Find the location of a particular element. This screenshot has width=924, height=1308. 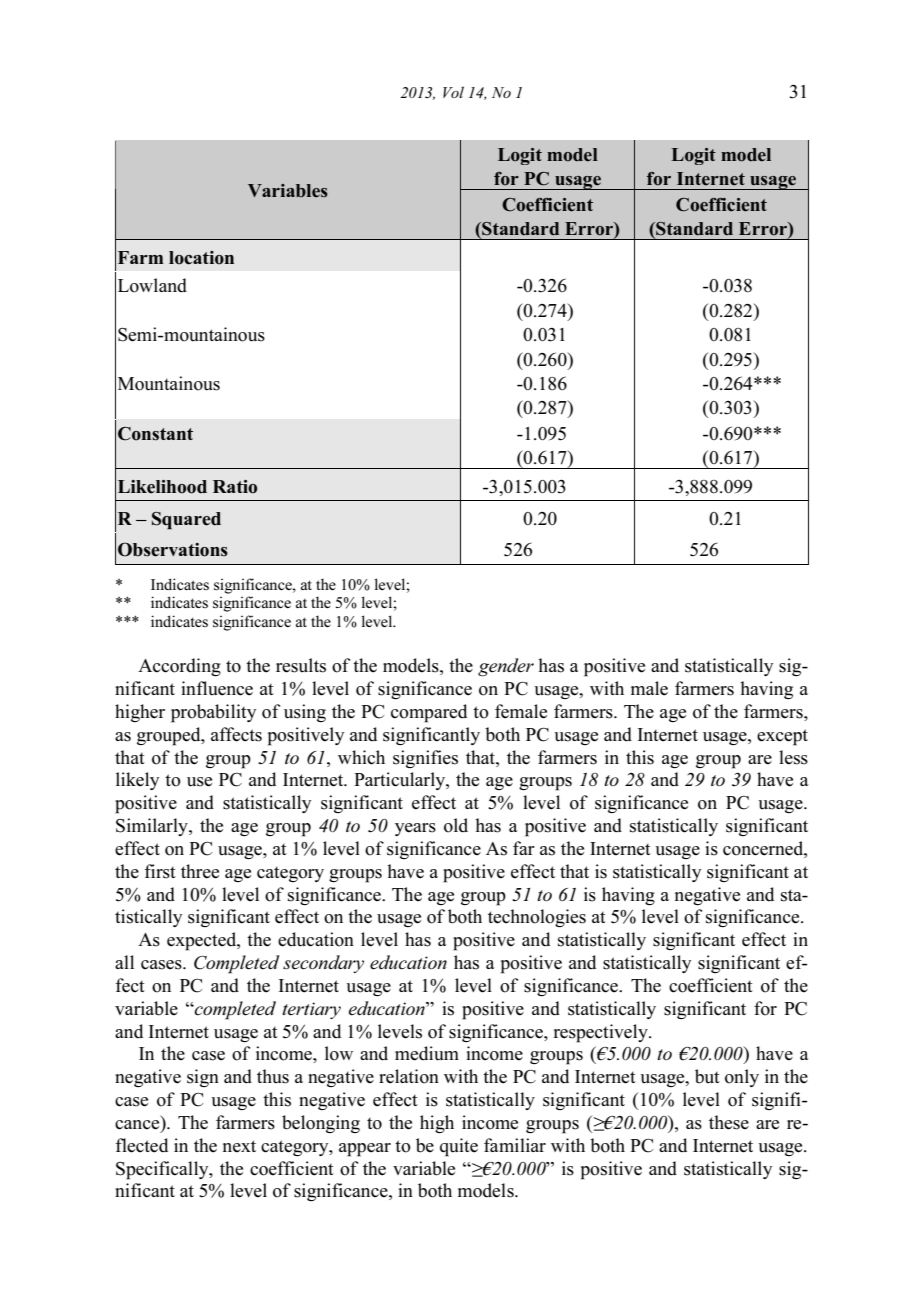

less is located at coordinates (793, 757).
